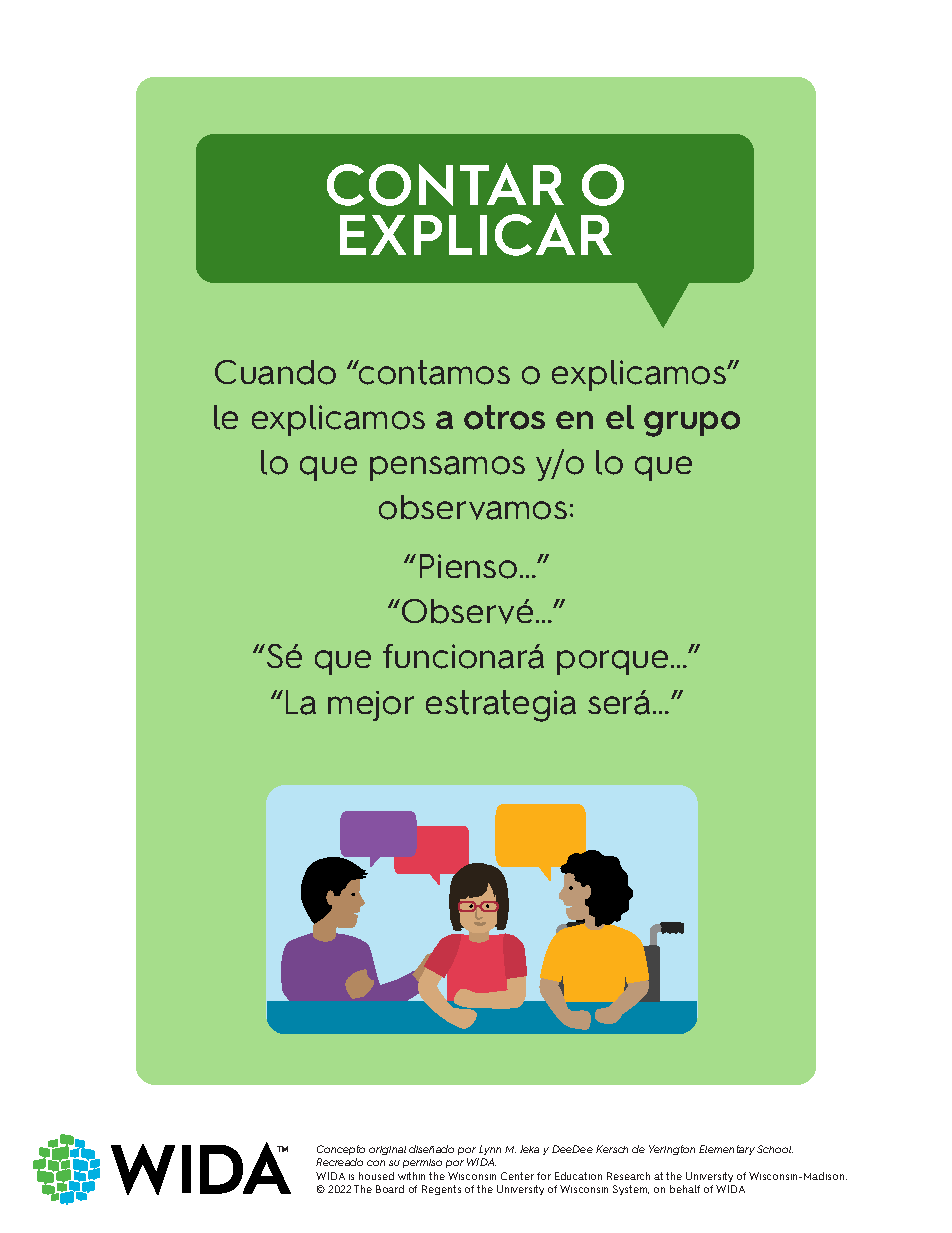 This screenshot has width=952, height=1233. What do you see at coordinates (692, 424) in the screenshot?
I see `grupo` at bounding box center [692, 424].
